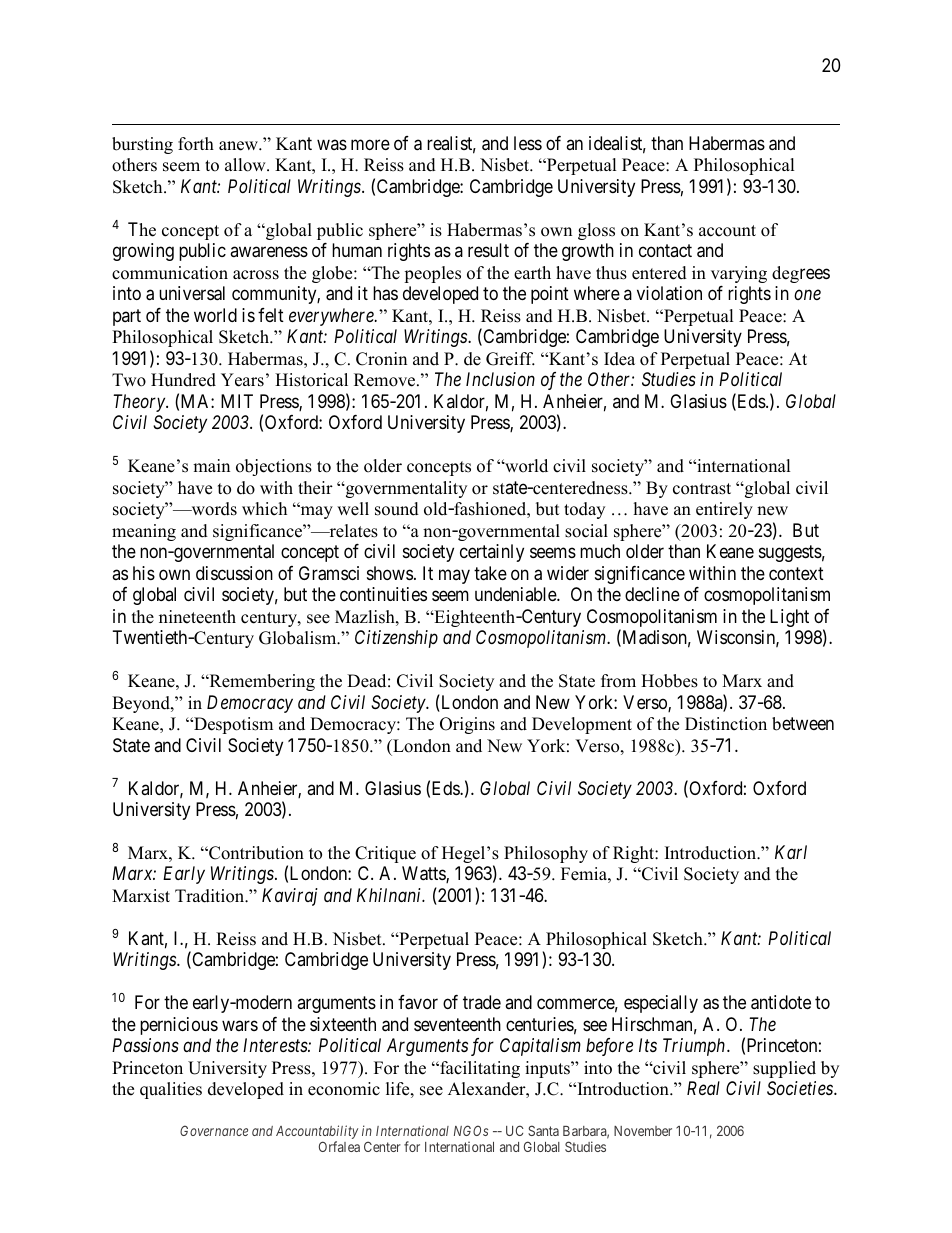  Describe the element at coordinates (171, 1090) in the screenshot. I see `qualities` at that location.
